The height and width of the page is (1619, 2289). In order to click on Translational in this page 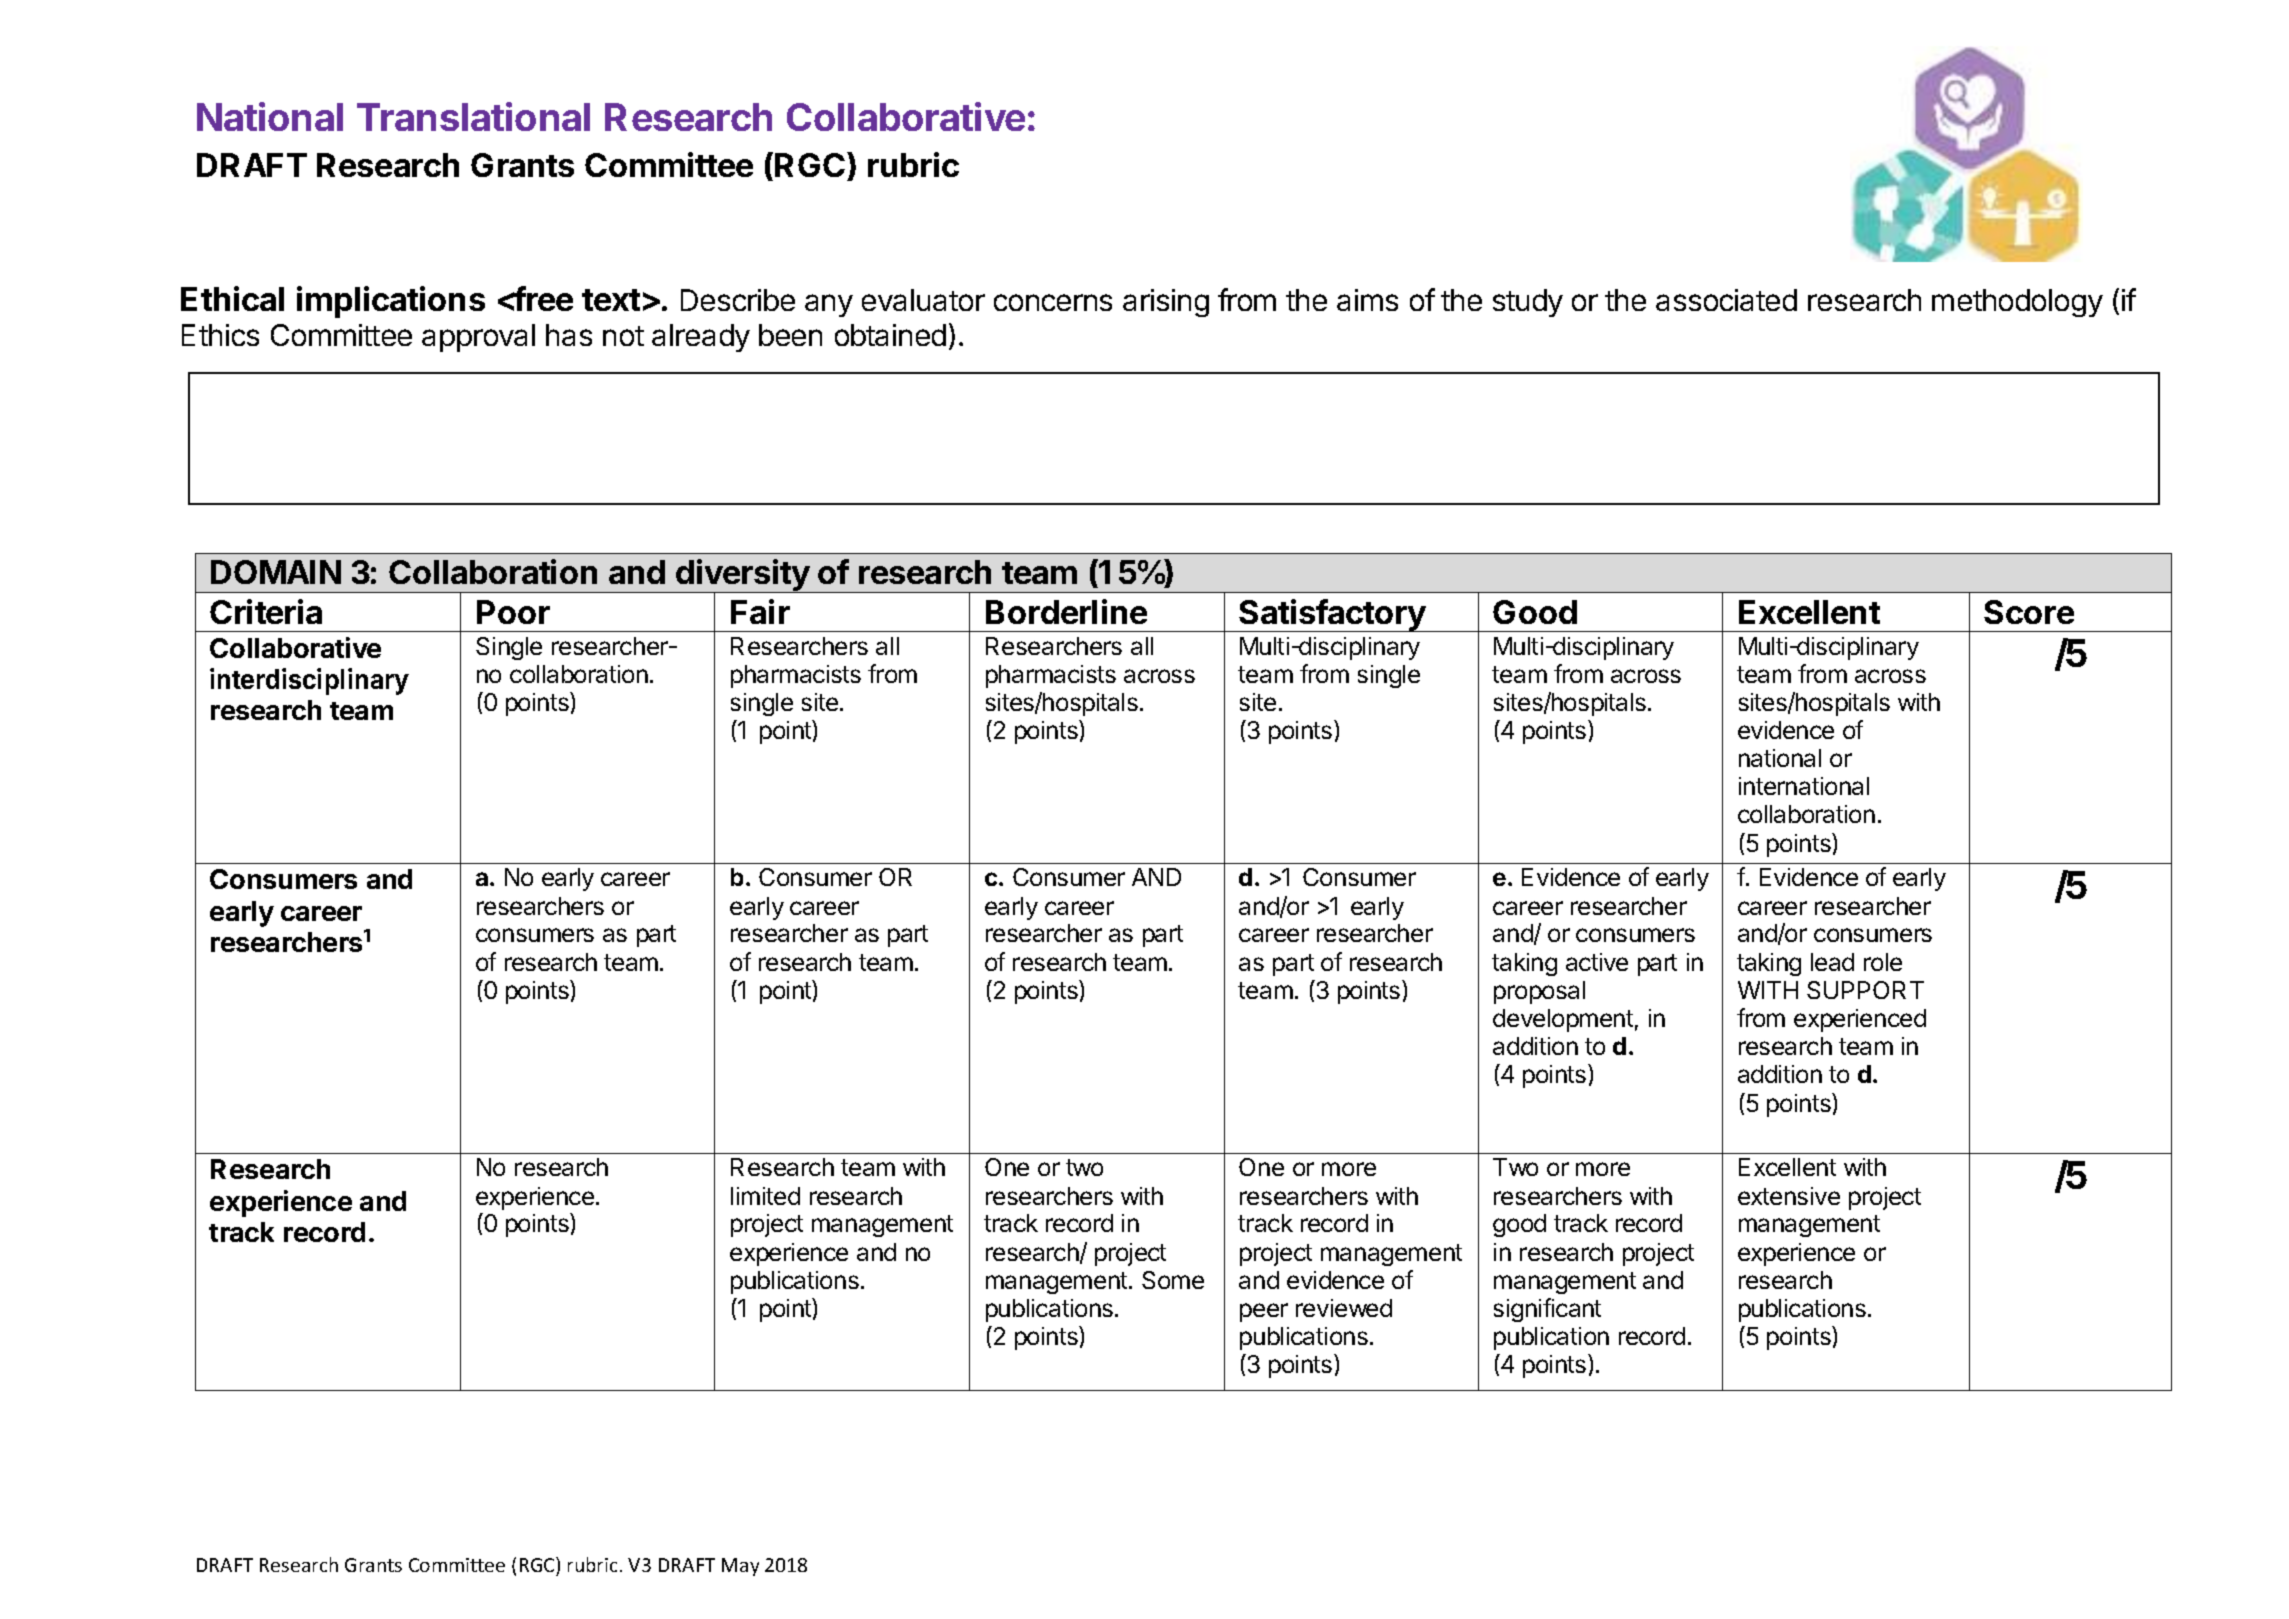, I will do `click(473, 116)`.
